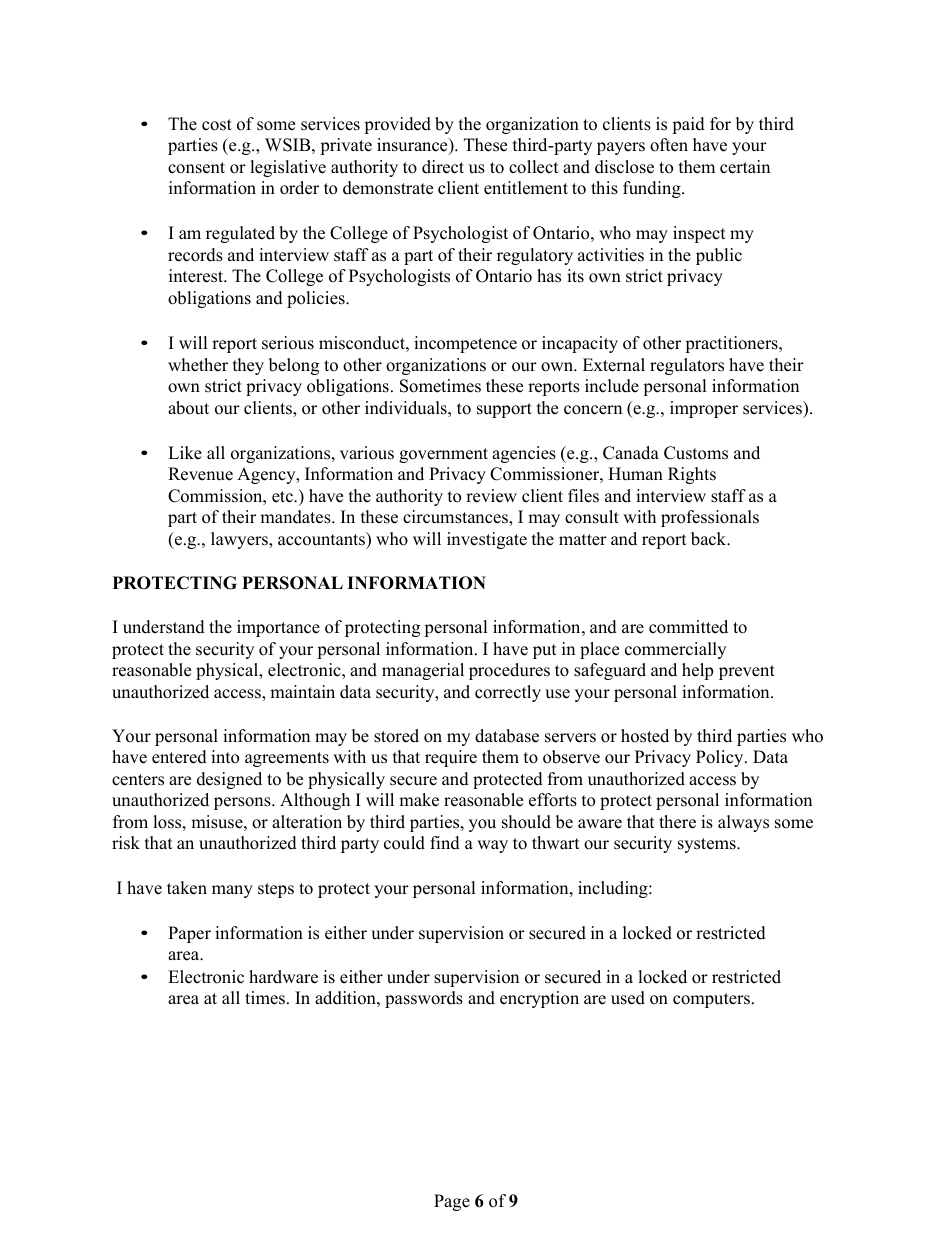  What do you see at coordinates (283, 977) in the screenshot?
I see `hardware` at bounding box center [283, 977].
